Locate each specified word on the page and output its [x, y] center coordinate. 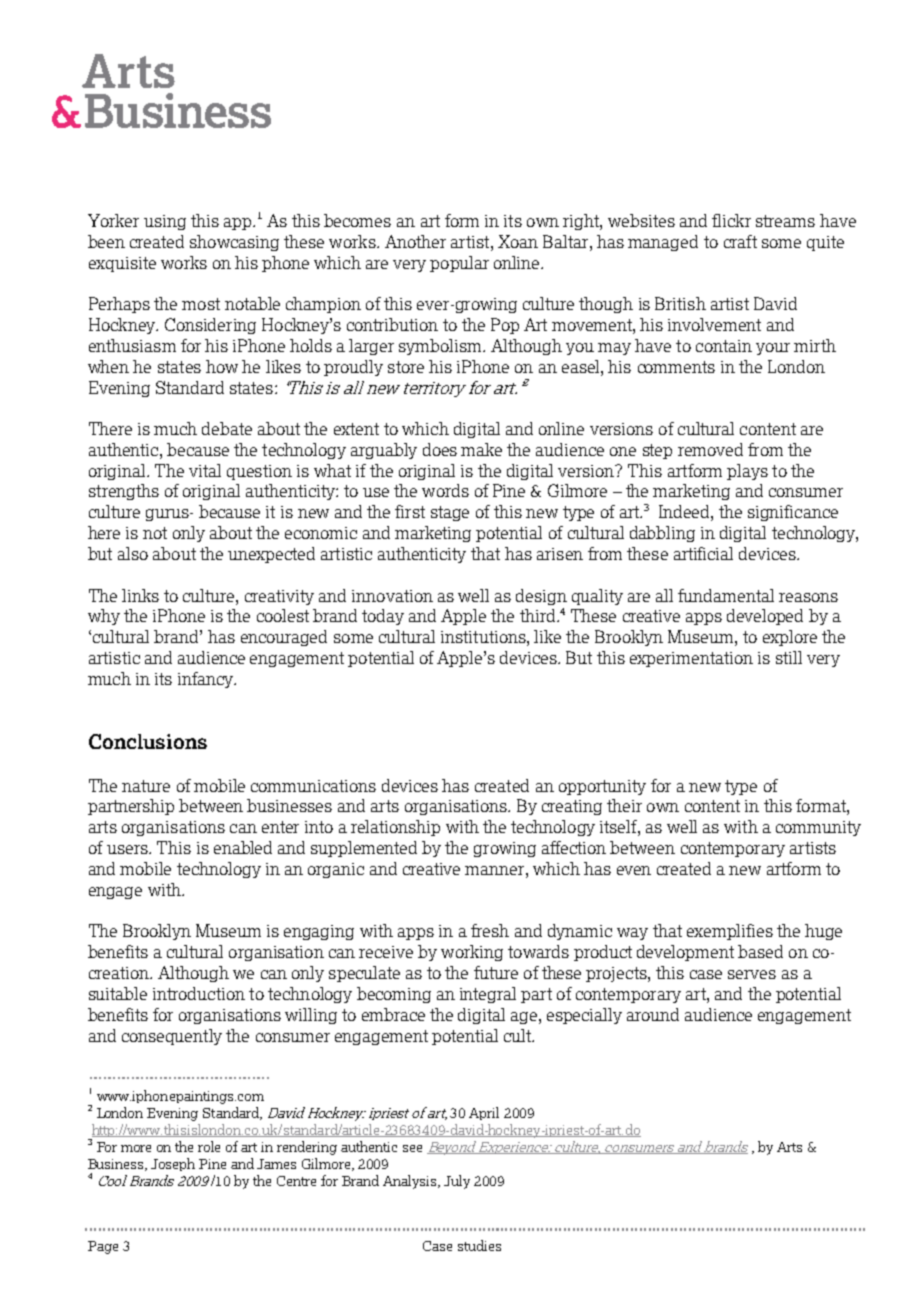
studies [479, 1245]
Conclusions [148, 741]
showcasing [234, 243]
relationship [395, 828]
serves [752, 974]
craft [740, 241]
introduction [199, 993]
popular [459, 264]
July [457, 1182]
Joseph [173, 1164]
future [496, 972]
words [445, 490]
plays [747, 472]
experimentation [691, 659]
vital [205, 470]
